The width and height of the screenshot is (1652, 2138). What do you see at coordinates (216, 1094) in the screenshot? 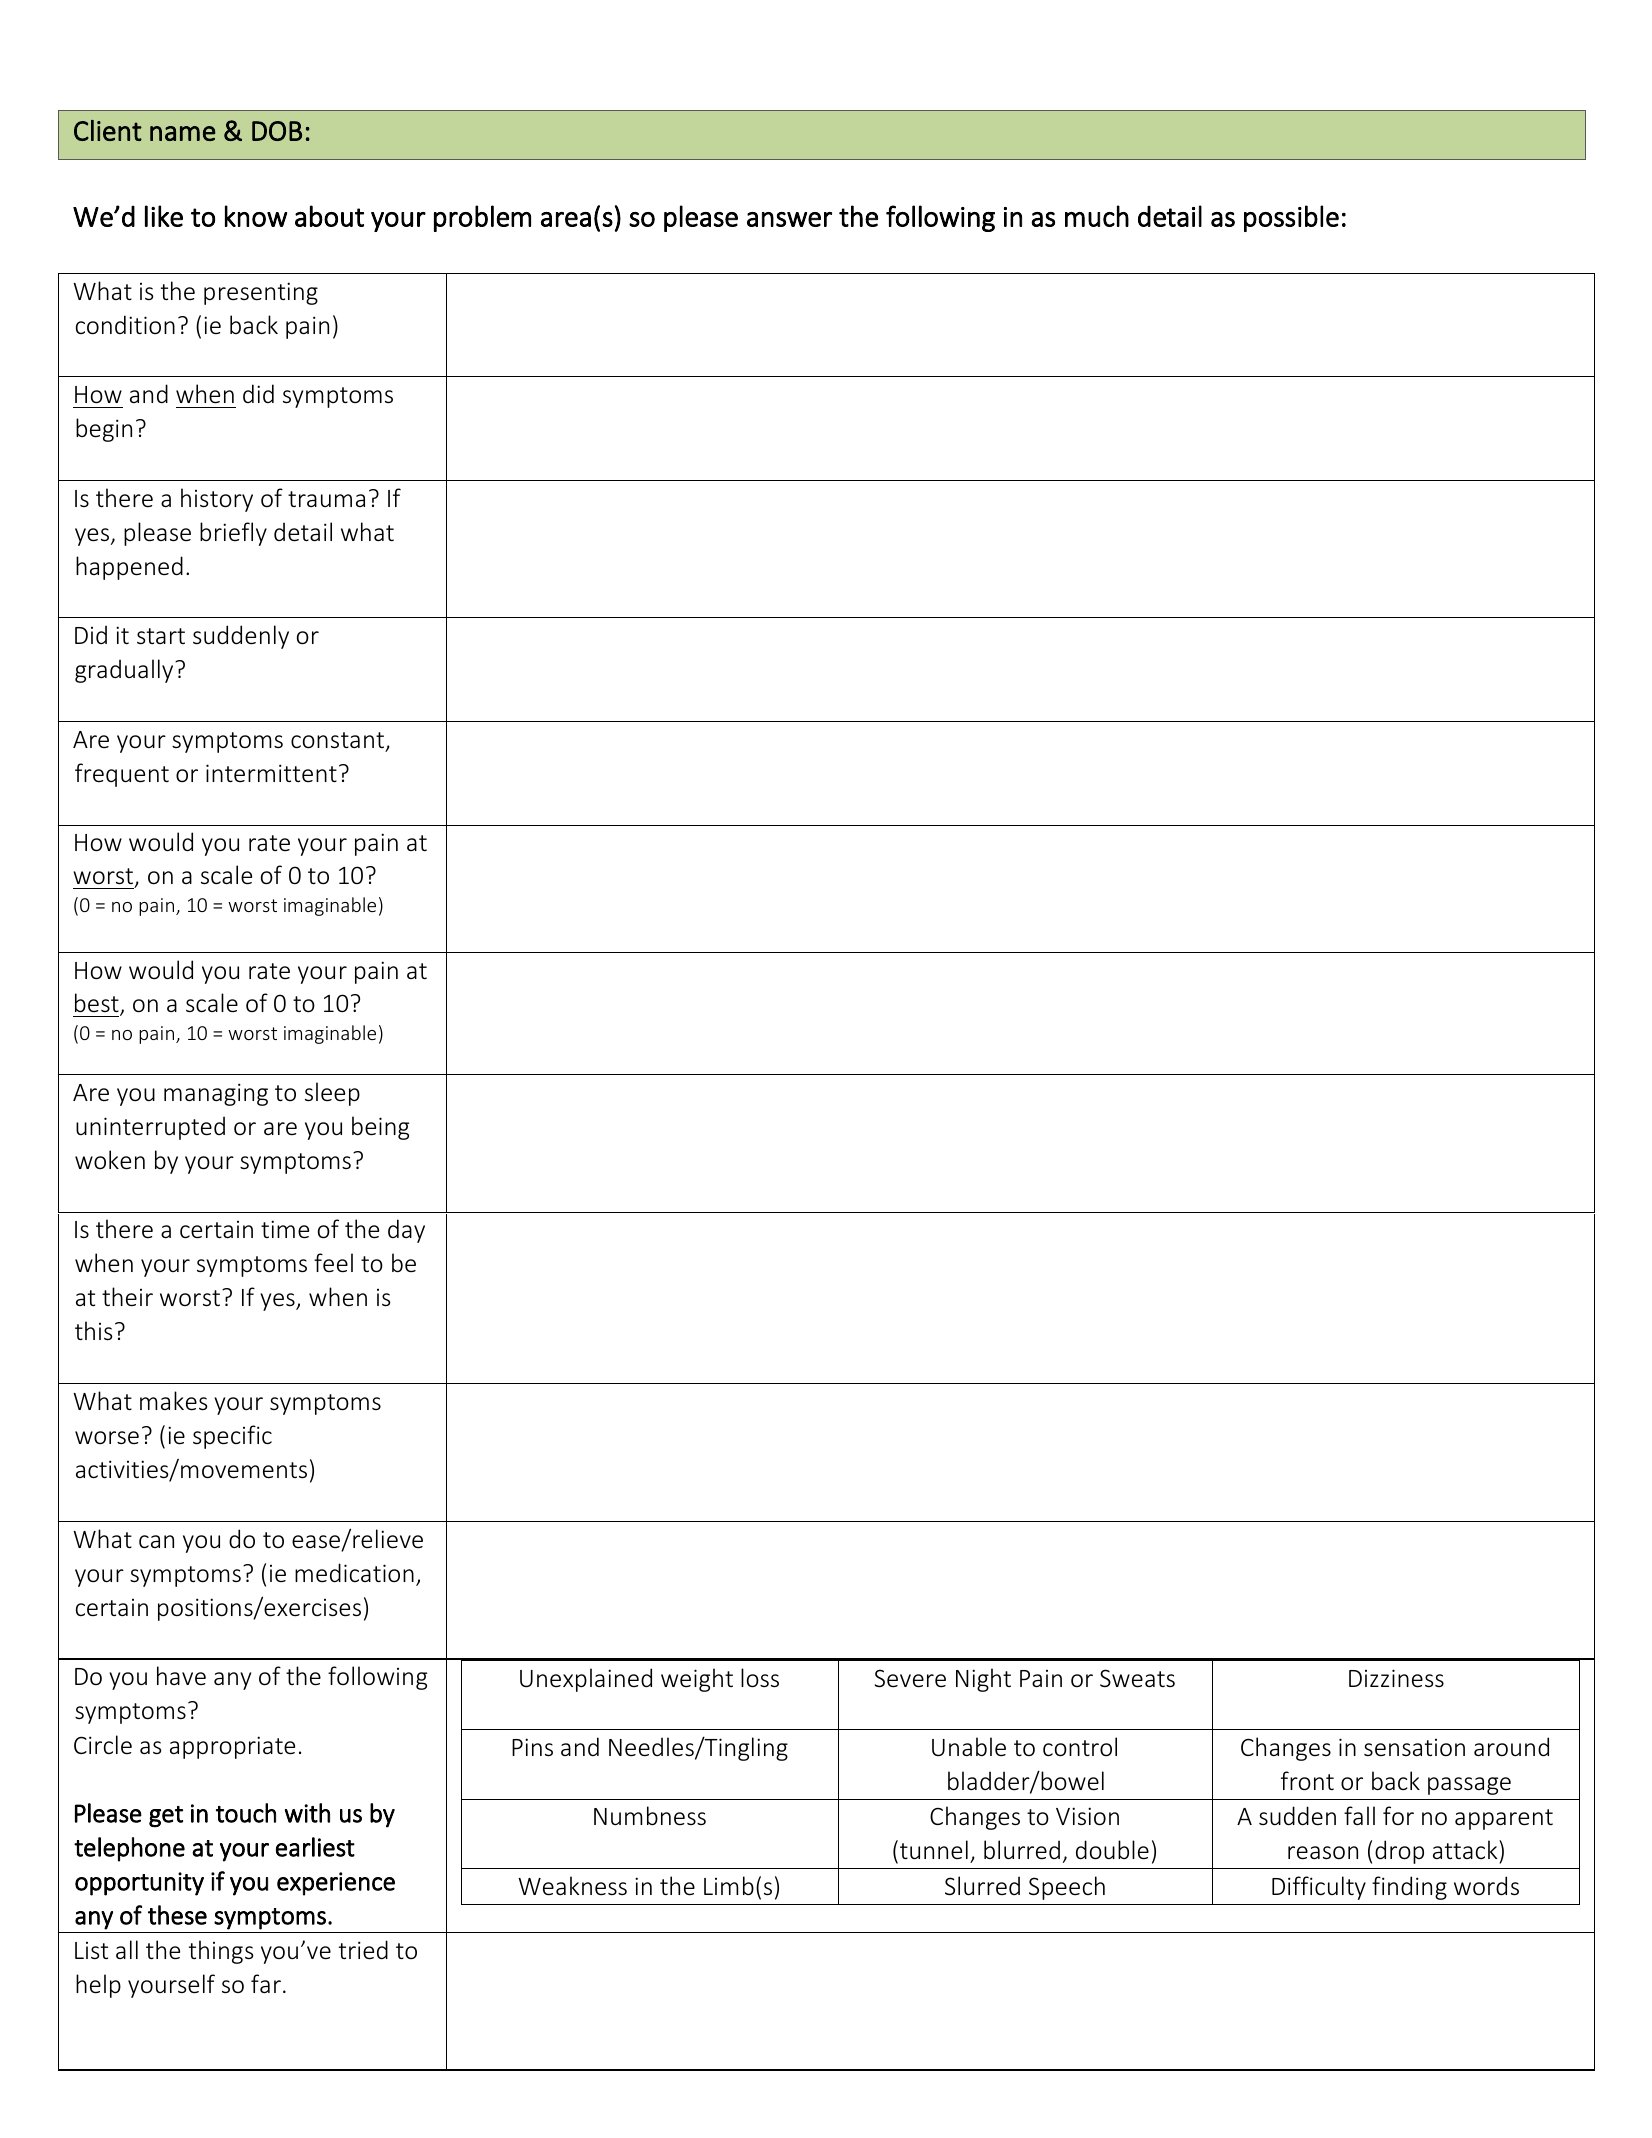
I see `managing` at bounding box center [216, 1094].
